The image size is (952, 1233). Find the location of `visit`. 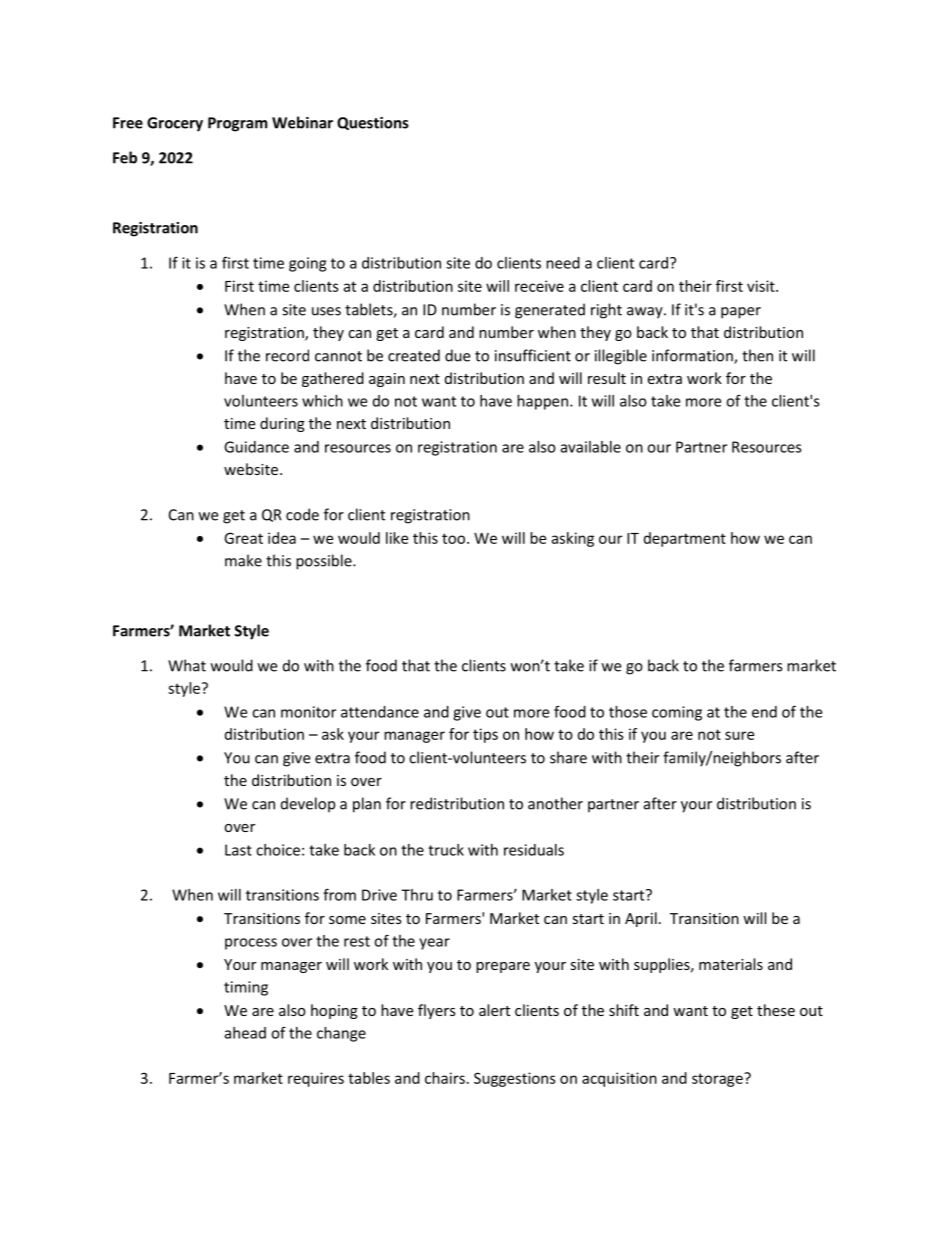

visit is located at coordinates (762, 286).
